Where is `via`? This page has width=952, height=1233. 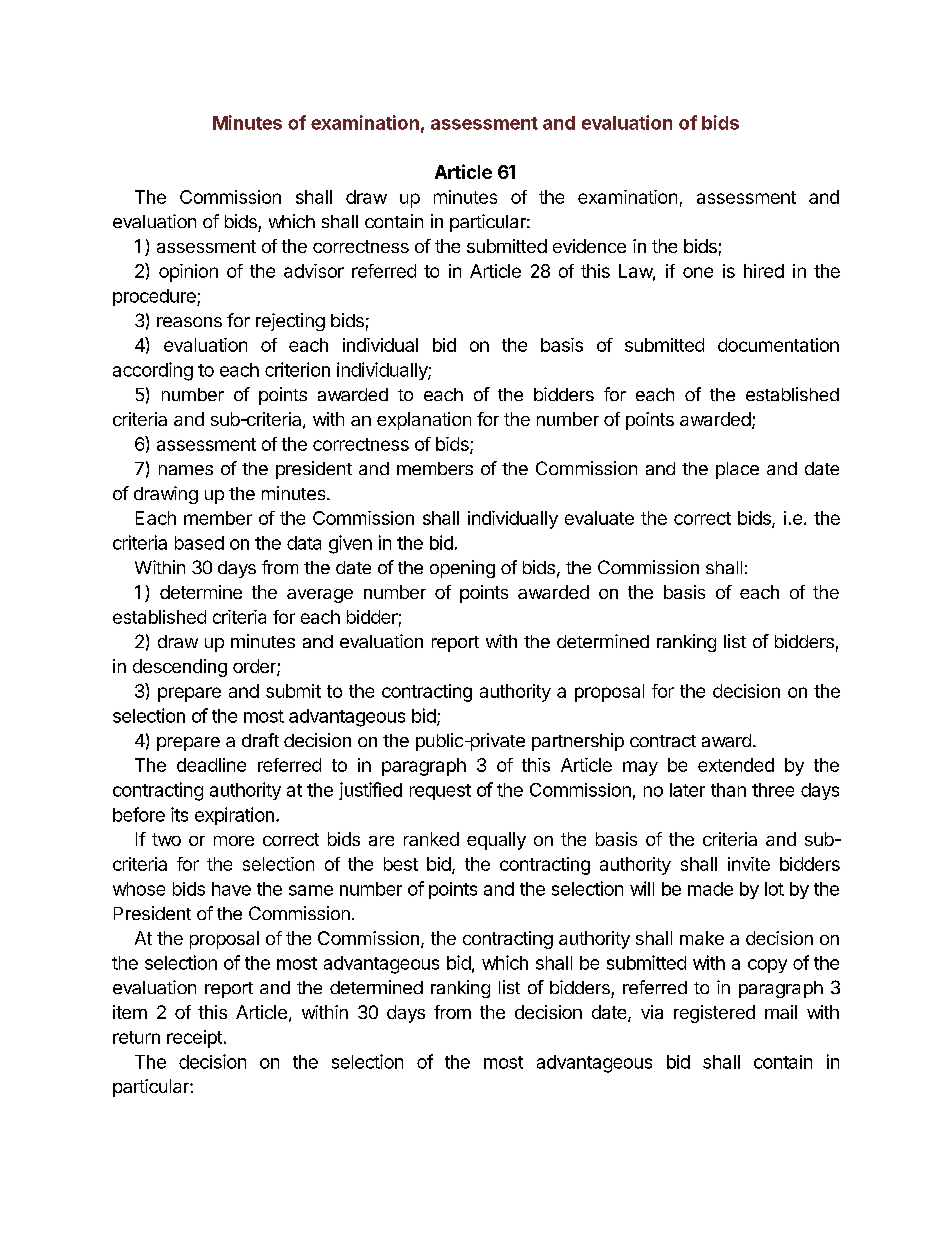
via is located at coordinates (652, 1012).
